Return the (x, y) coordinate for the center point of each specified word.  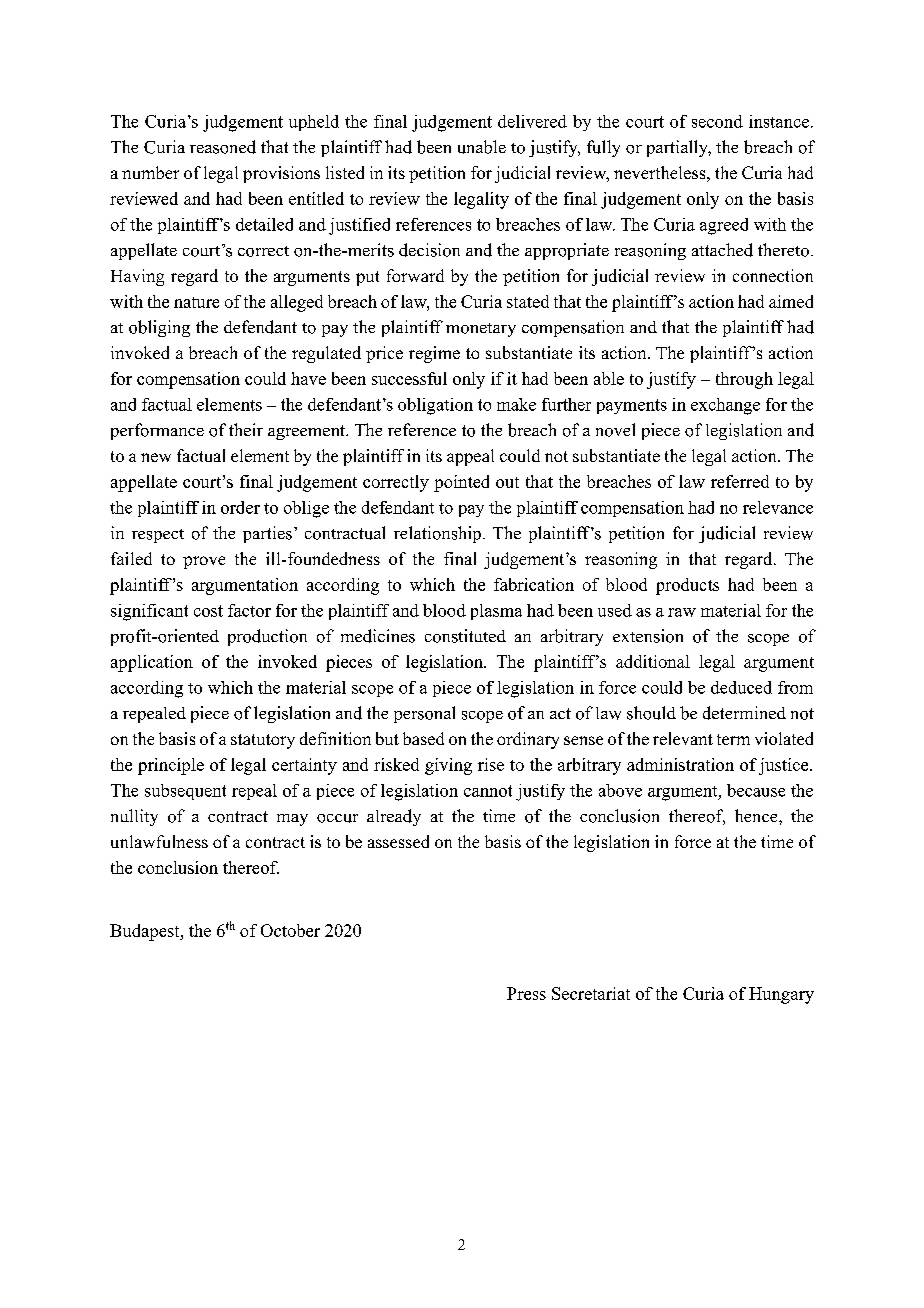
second (717, 121)
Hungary (781, 995)
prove (204, 562)
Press (526, 993)
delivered (532, 121)
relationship (437, 534)
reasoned (223, 147)
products (687, 586)
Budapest (146, 932)
